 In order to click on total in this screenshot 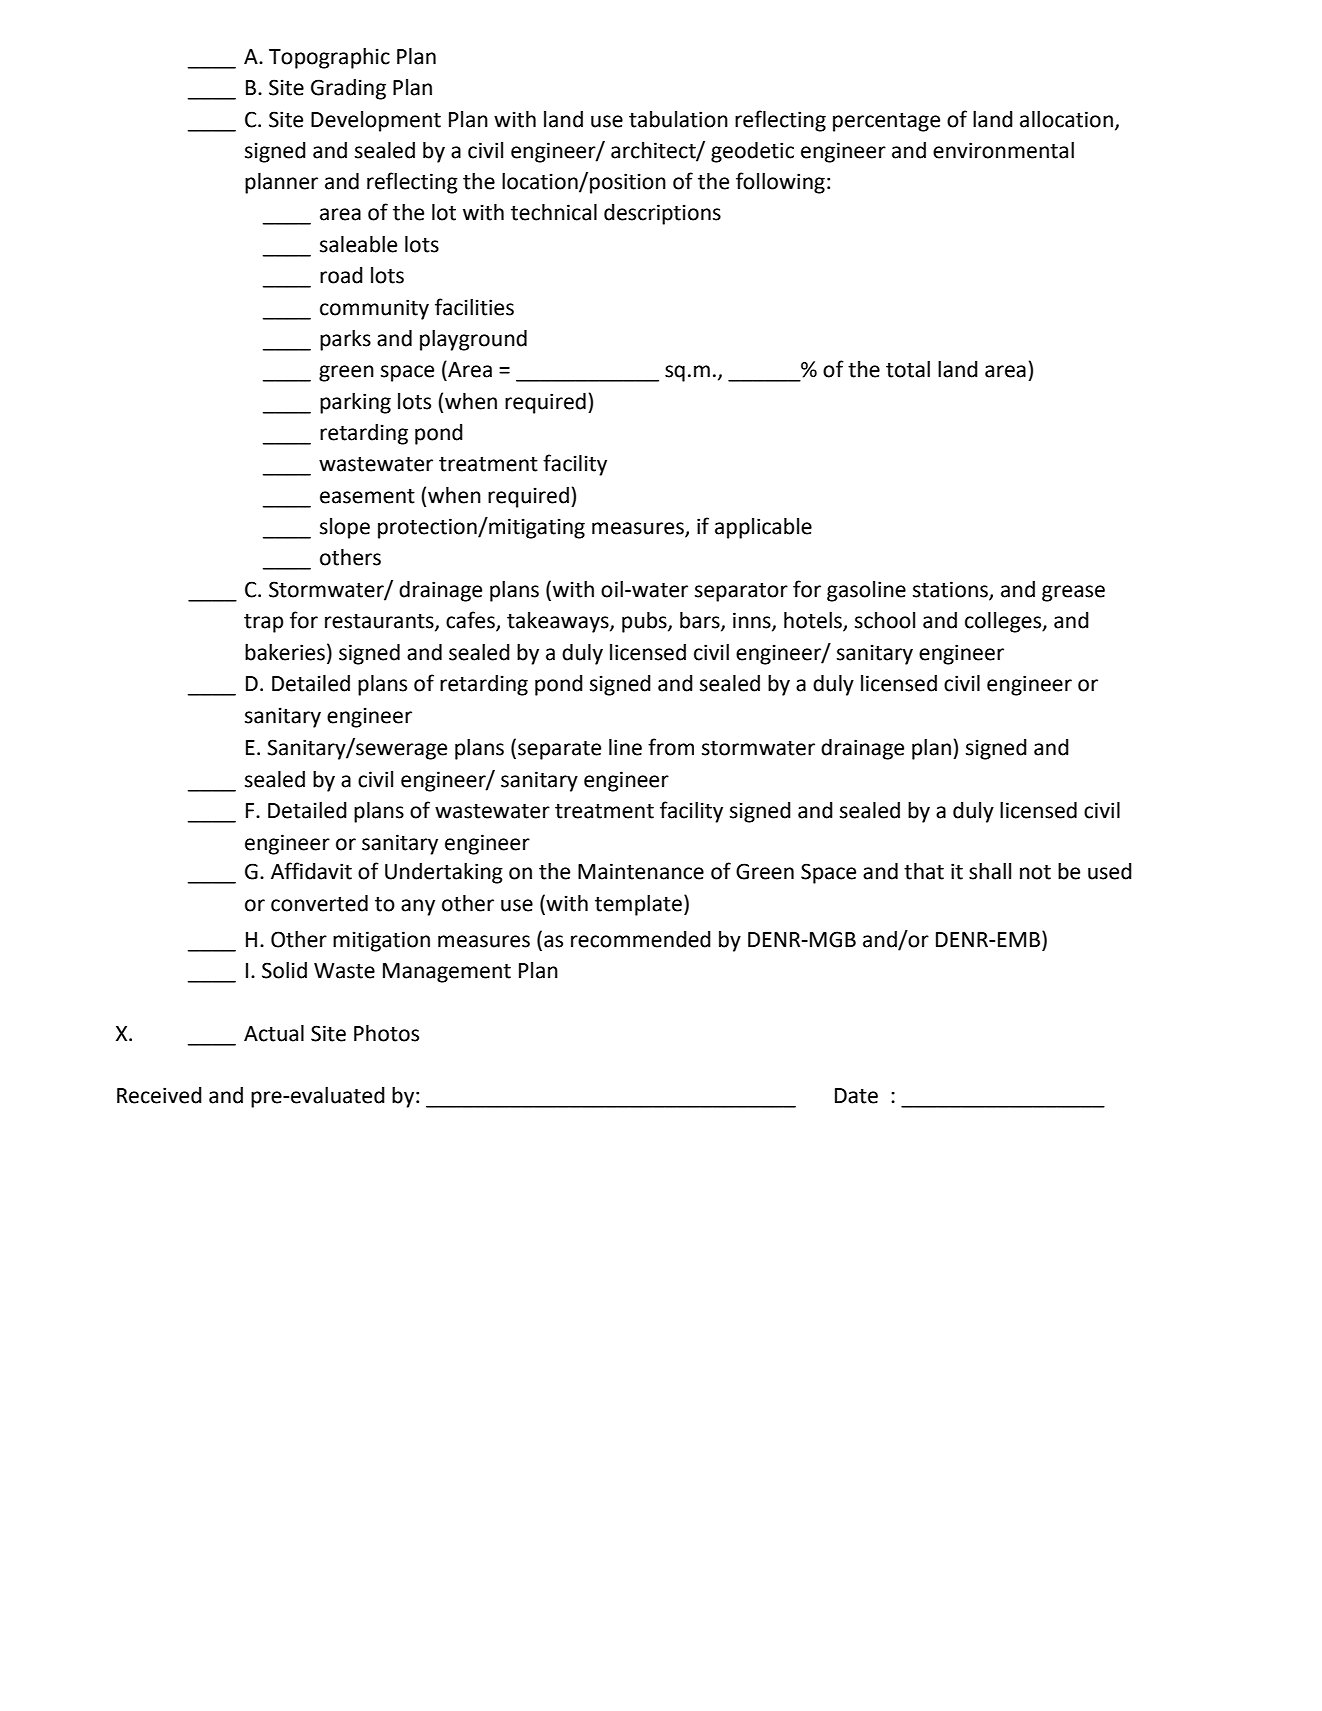, I will do `click(908, 369)`.
